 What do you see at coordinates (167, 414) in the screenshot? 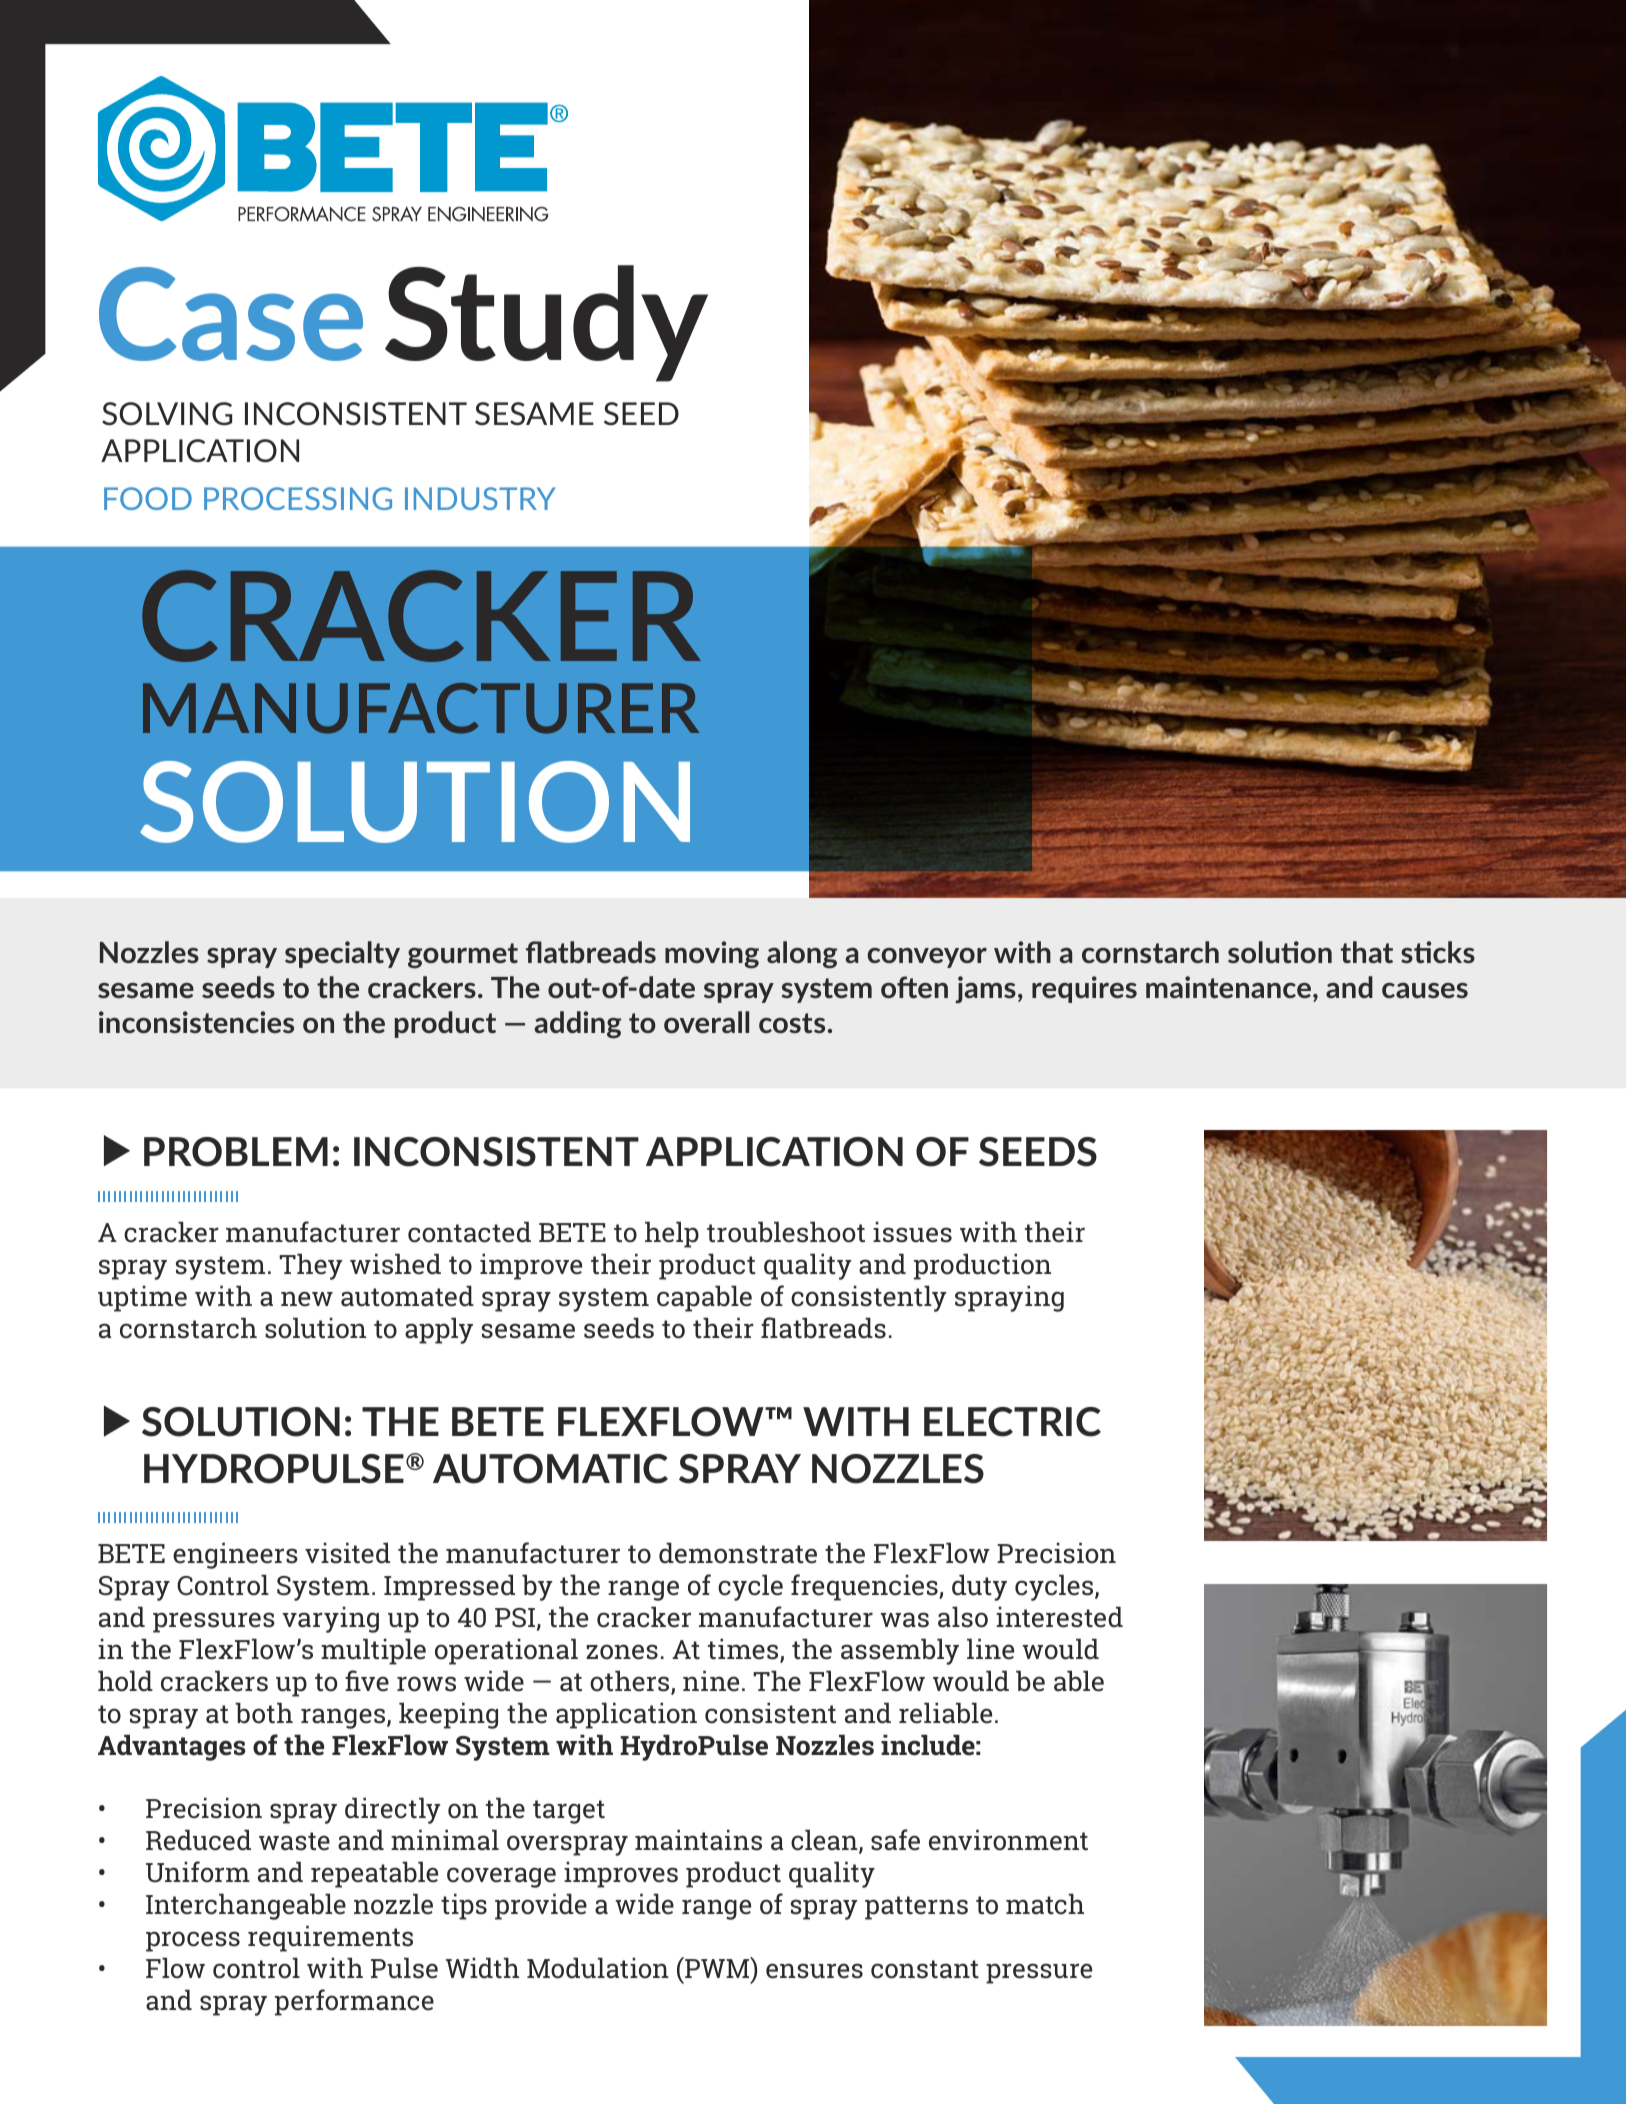
I see `SOLVING` at bounding box center [167, 414].
